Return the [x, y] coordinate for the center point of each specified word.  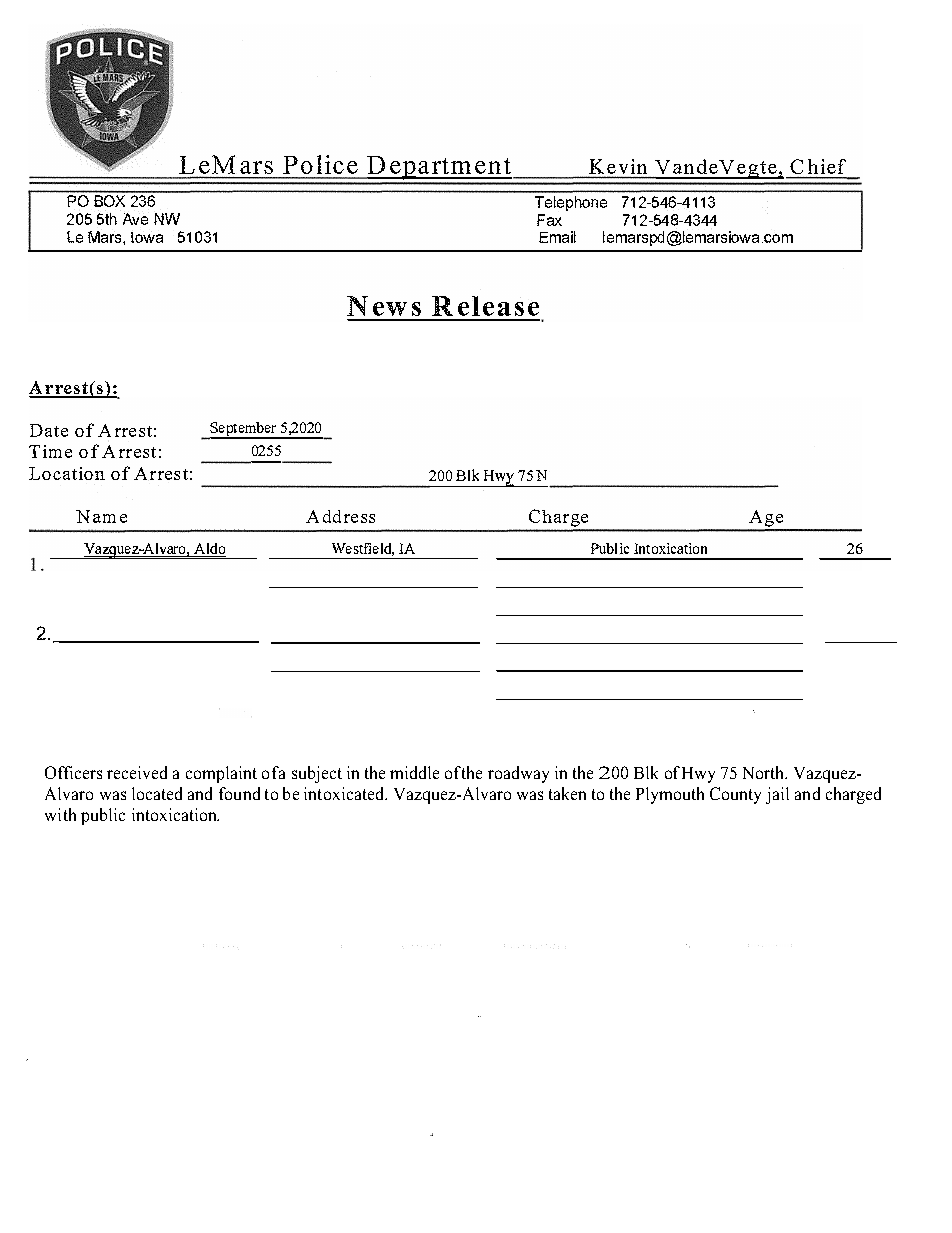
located [157, 793]
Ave [135, 219]
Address [340, 516]
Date [49, 430]
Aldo [209, 550]
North [765, 772]
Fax [549, 220]
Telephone [571, 203]
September [244, 430]
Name [101, 516]
